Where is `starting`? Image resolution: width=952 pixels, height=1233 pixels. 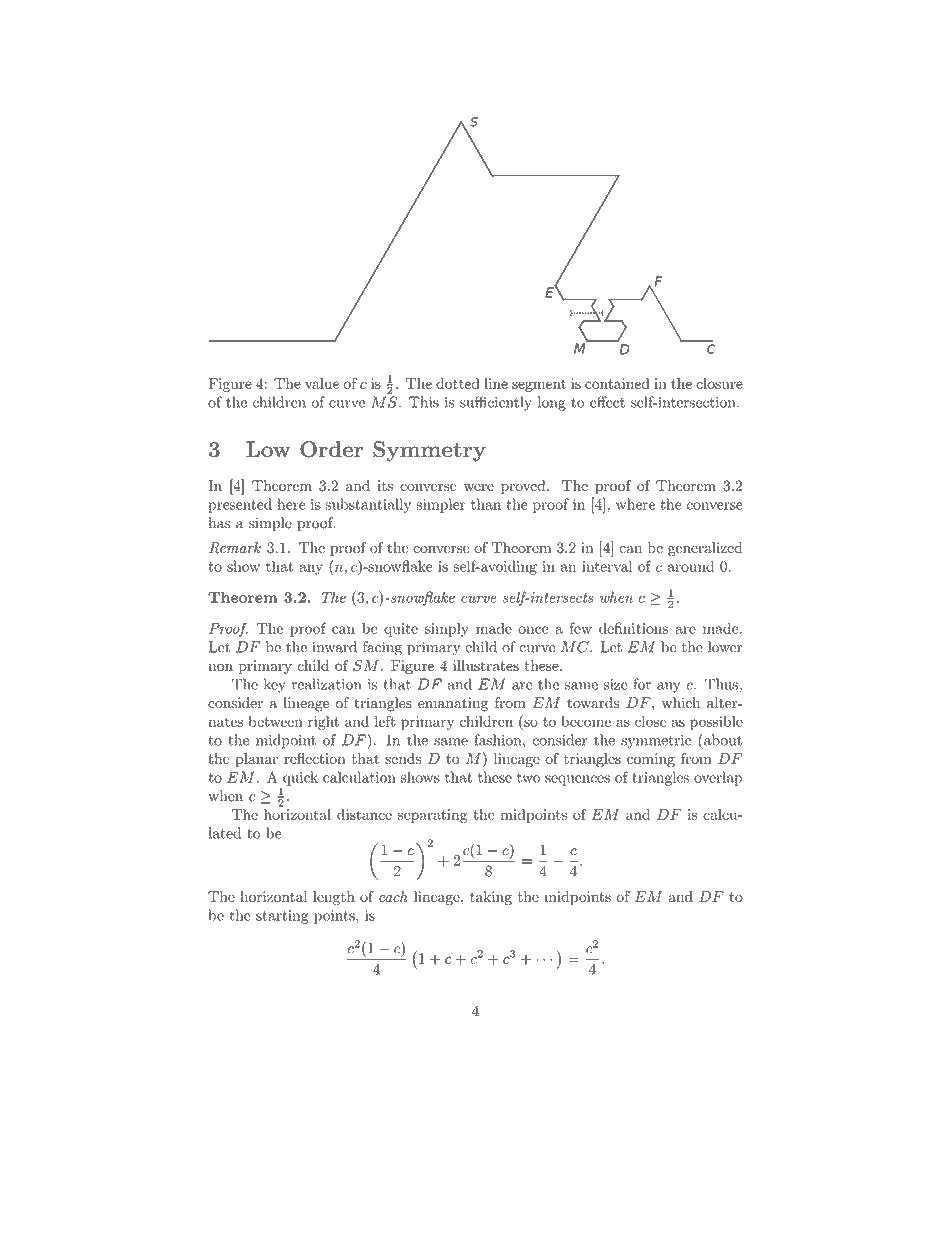
starting is located at coordinates (282, 917).
